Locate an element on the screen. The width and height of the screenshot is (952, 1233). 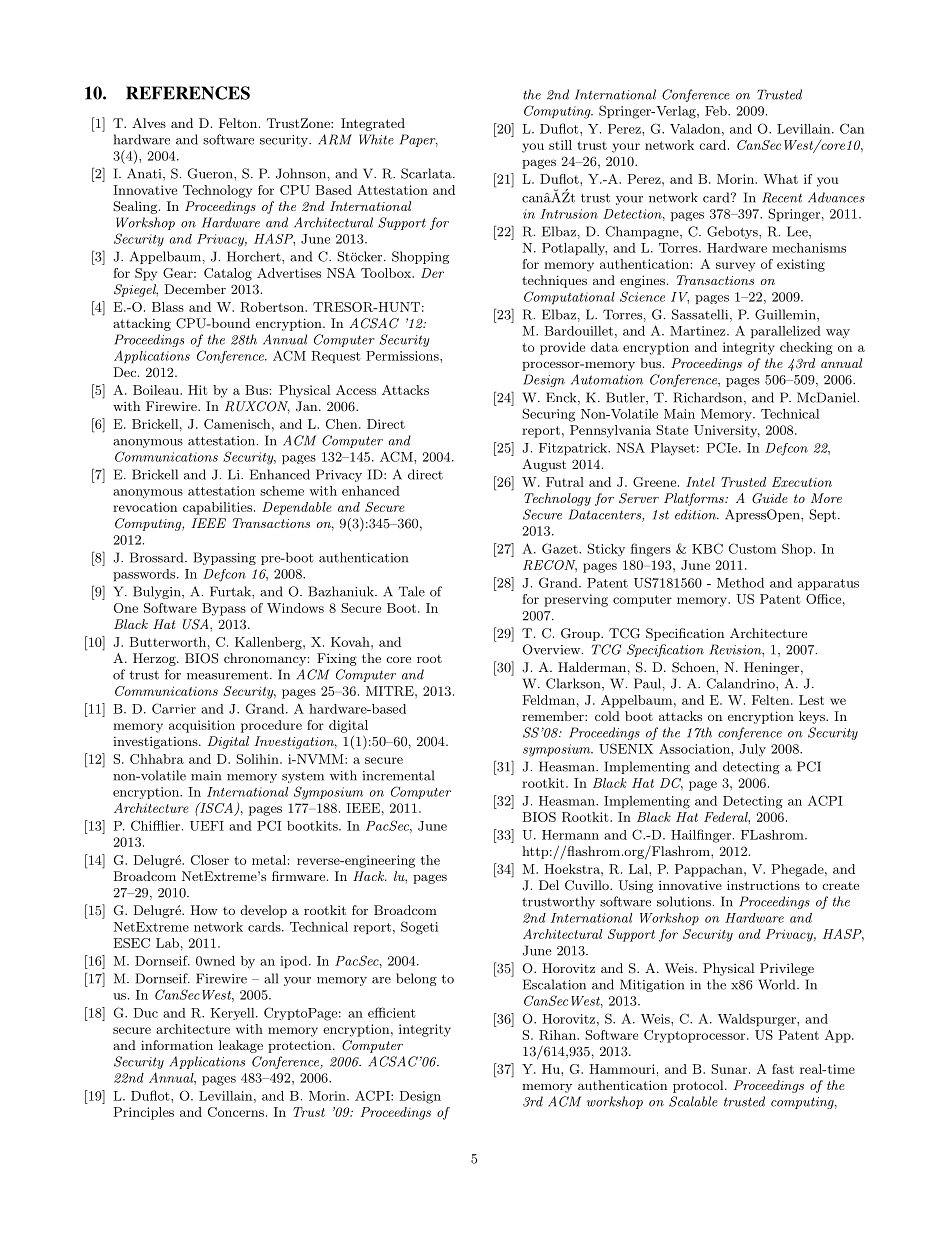
Paper is located at coordinates (419, 140).
